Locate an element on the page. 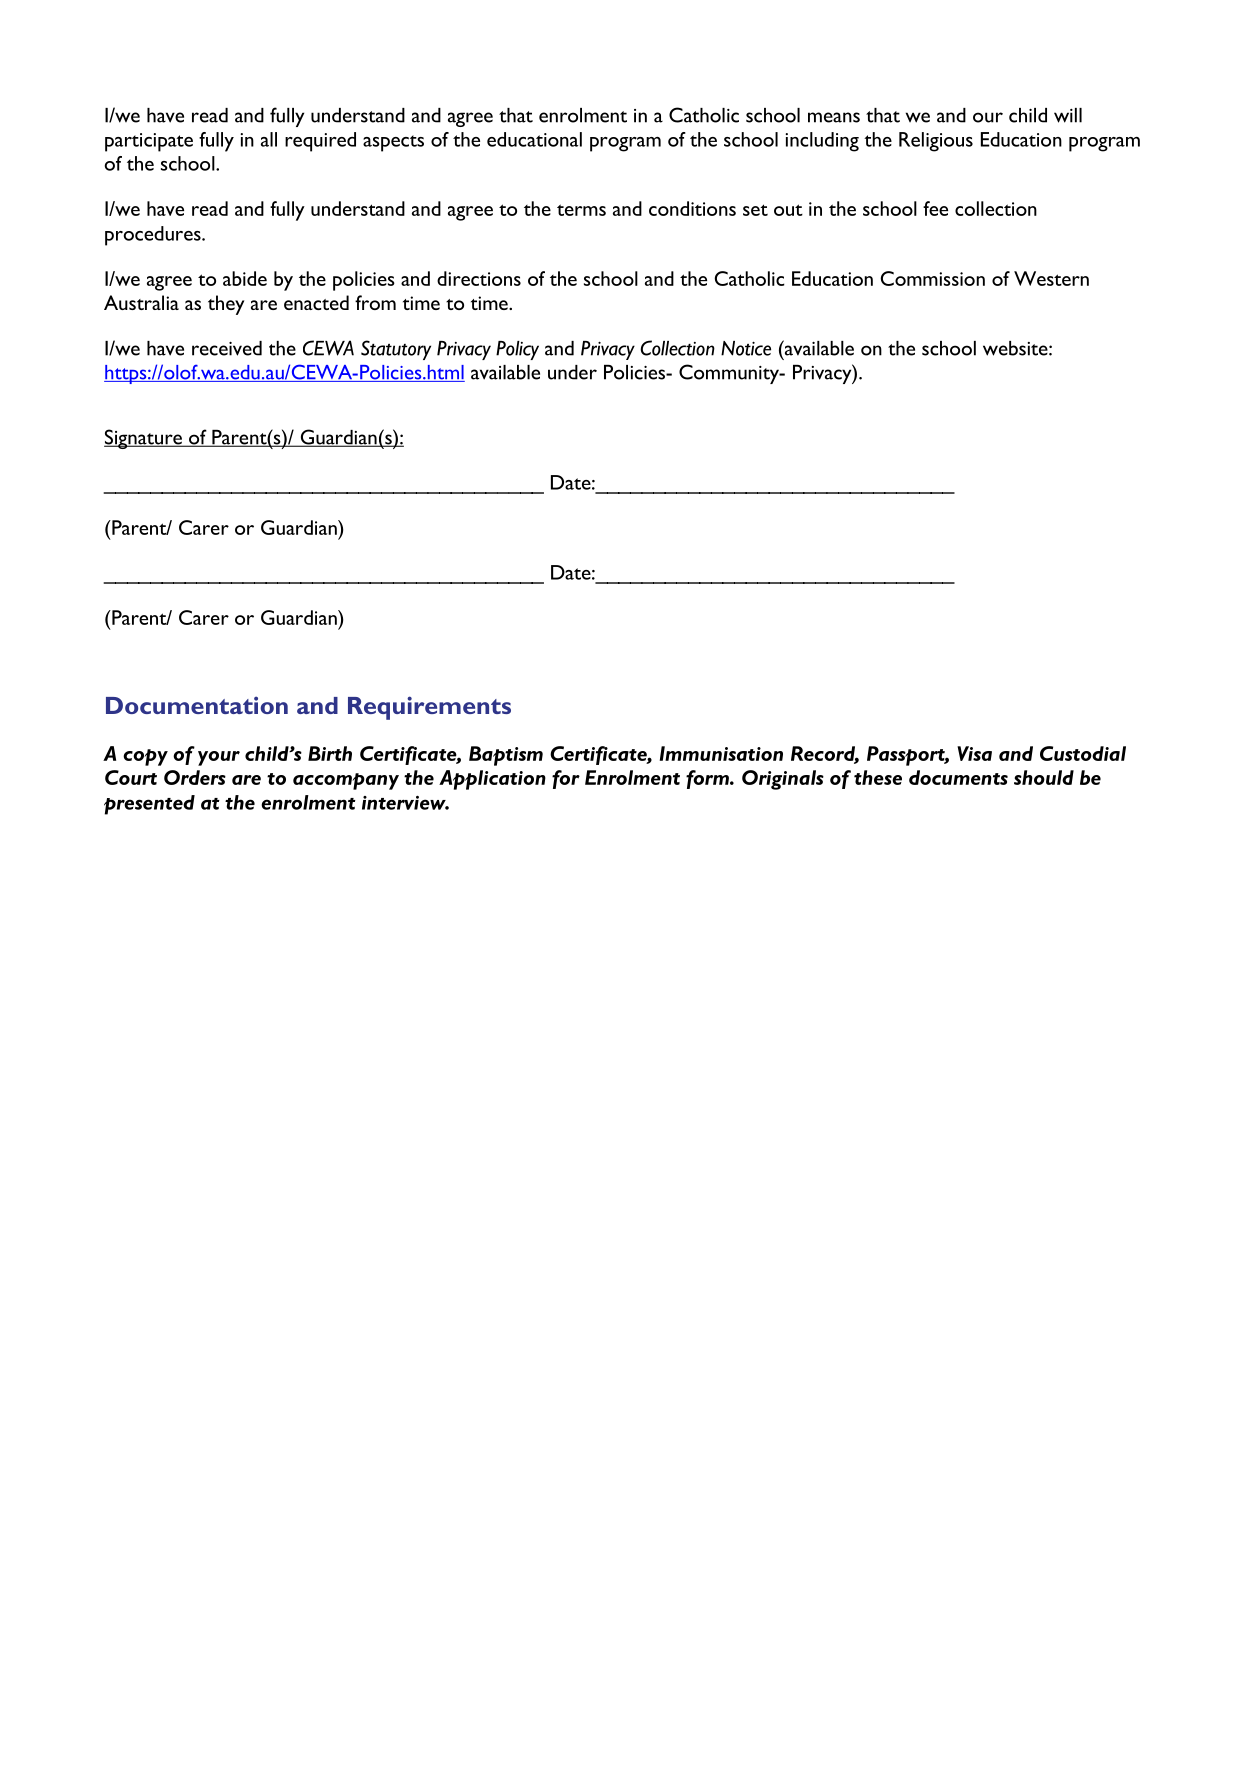 This image has height=1765, width=1247. Signature is located at coordinates (144, 439).
